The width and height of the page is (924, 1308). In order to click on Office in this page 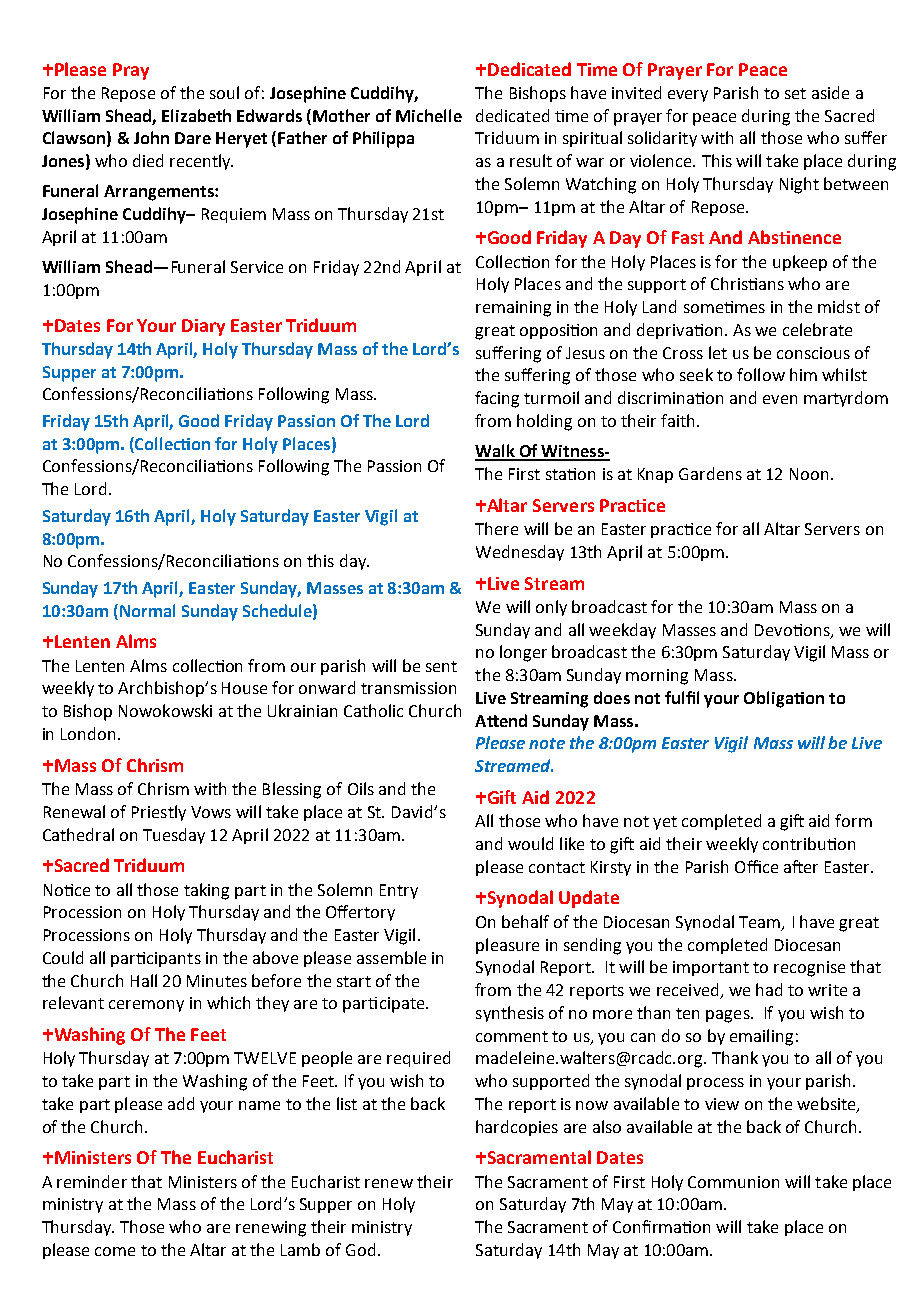, I will do `click(756, 866)`.
